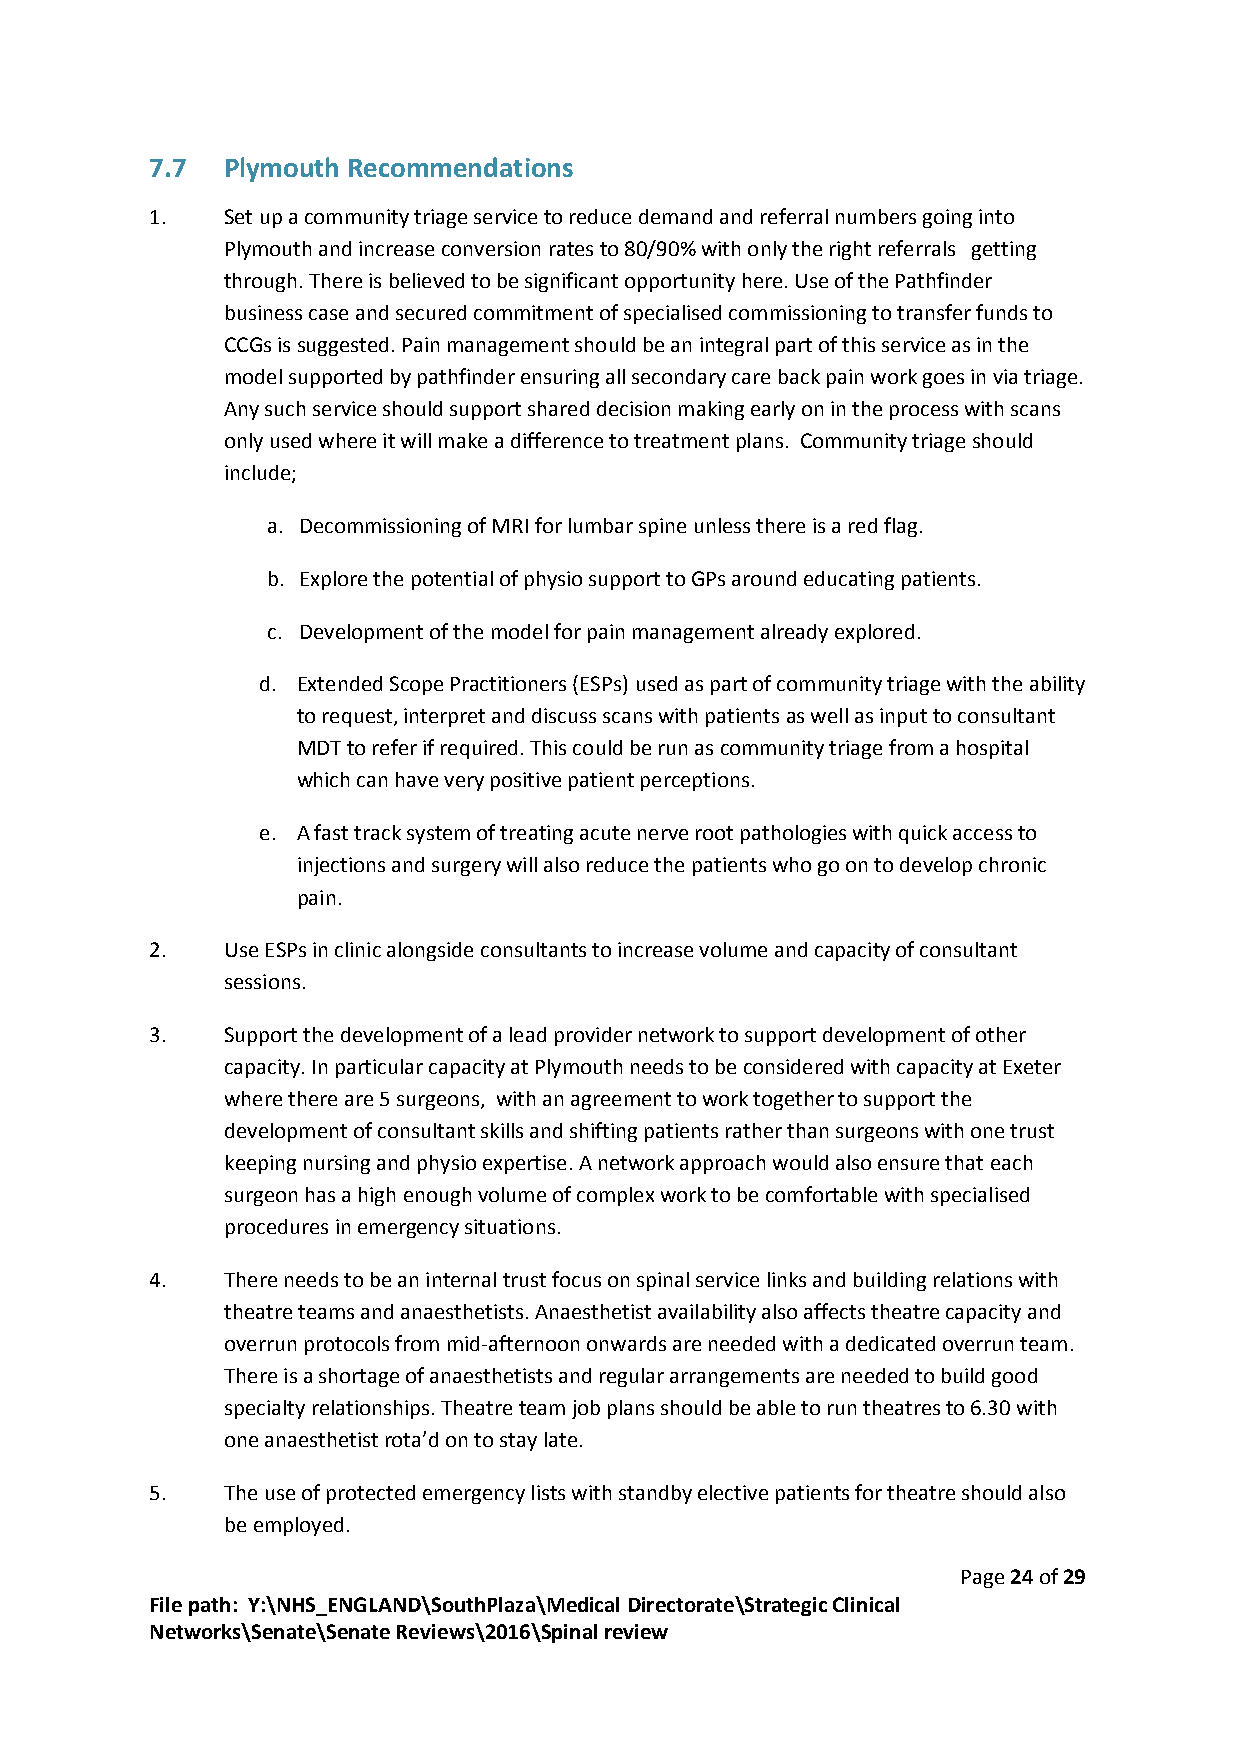 This page has width=1235, height=1746. Describe the element at coordinates (923, 834) in the page. I see `quick` at that location.
